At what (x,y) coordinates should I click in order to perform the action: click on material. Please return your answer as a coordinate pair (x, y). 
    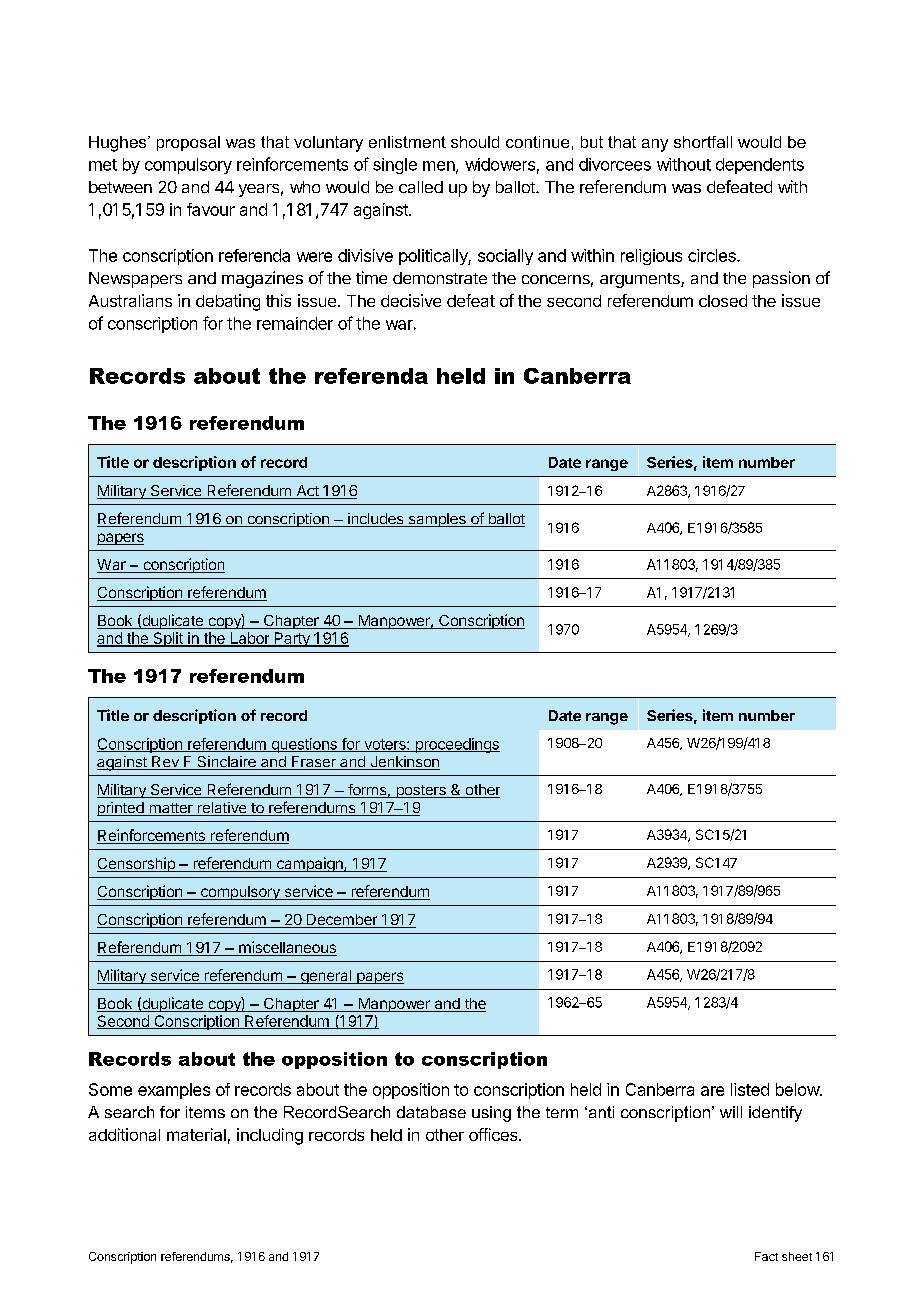
    Looking at the image, I should click on (196, 1134).
